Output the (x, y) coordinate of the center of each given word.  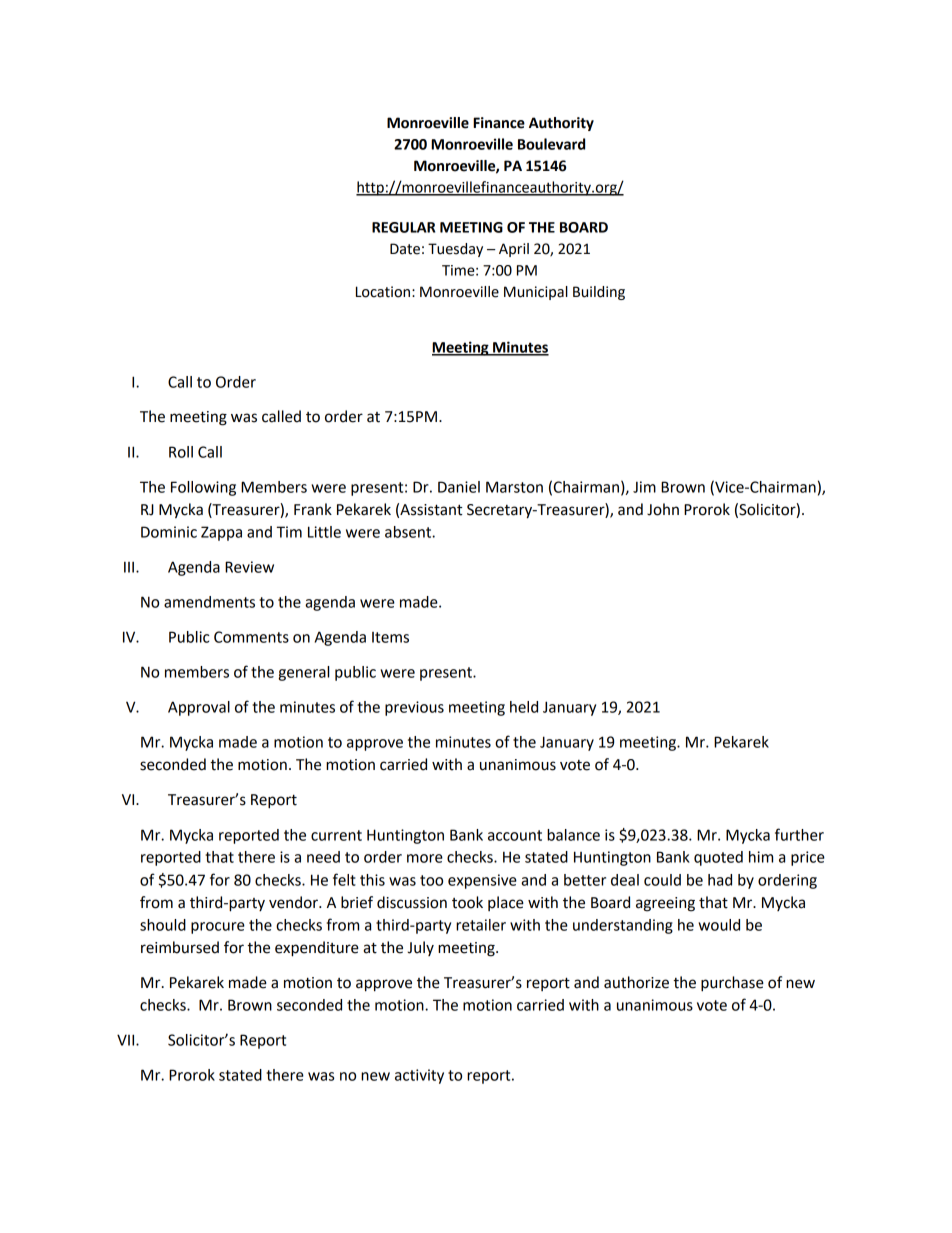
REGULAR (403, 227)
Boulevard (551, 144)
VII (127, 1040)
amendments (209, 602)
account (515, 835)
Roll (181, 452)
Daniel (459, 487)
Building (599, 293)
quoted (718, 858)
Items (390, 637)
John (663, 509)
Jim (644, 487)
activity (419, 1076)
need (323, 857)
